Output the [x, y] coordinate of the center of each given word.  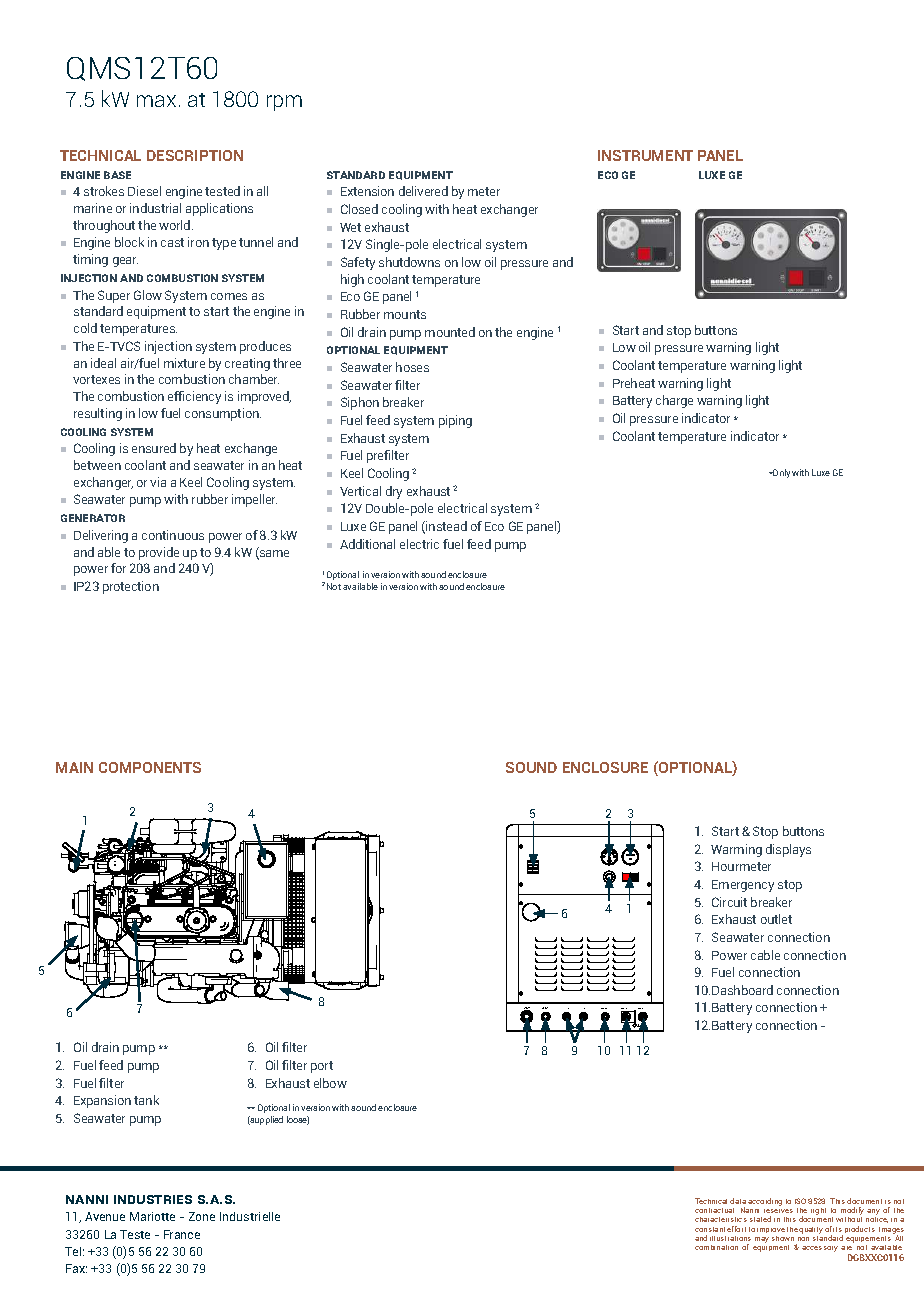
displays [788, 850]
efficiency [194, 397]
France [182, 1234]
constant [710, 1229]
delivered [423, 191]
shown [783, 1238]
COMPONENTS [150, 767]
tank [146, 1100]
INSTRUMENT [645, 155]
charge [674, 401]
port [322, 1067]
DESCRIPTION [195, 155]
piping [455, 421]
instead [446, 526]
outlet [776, 919]
